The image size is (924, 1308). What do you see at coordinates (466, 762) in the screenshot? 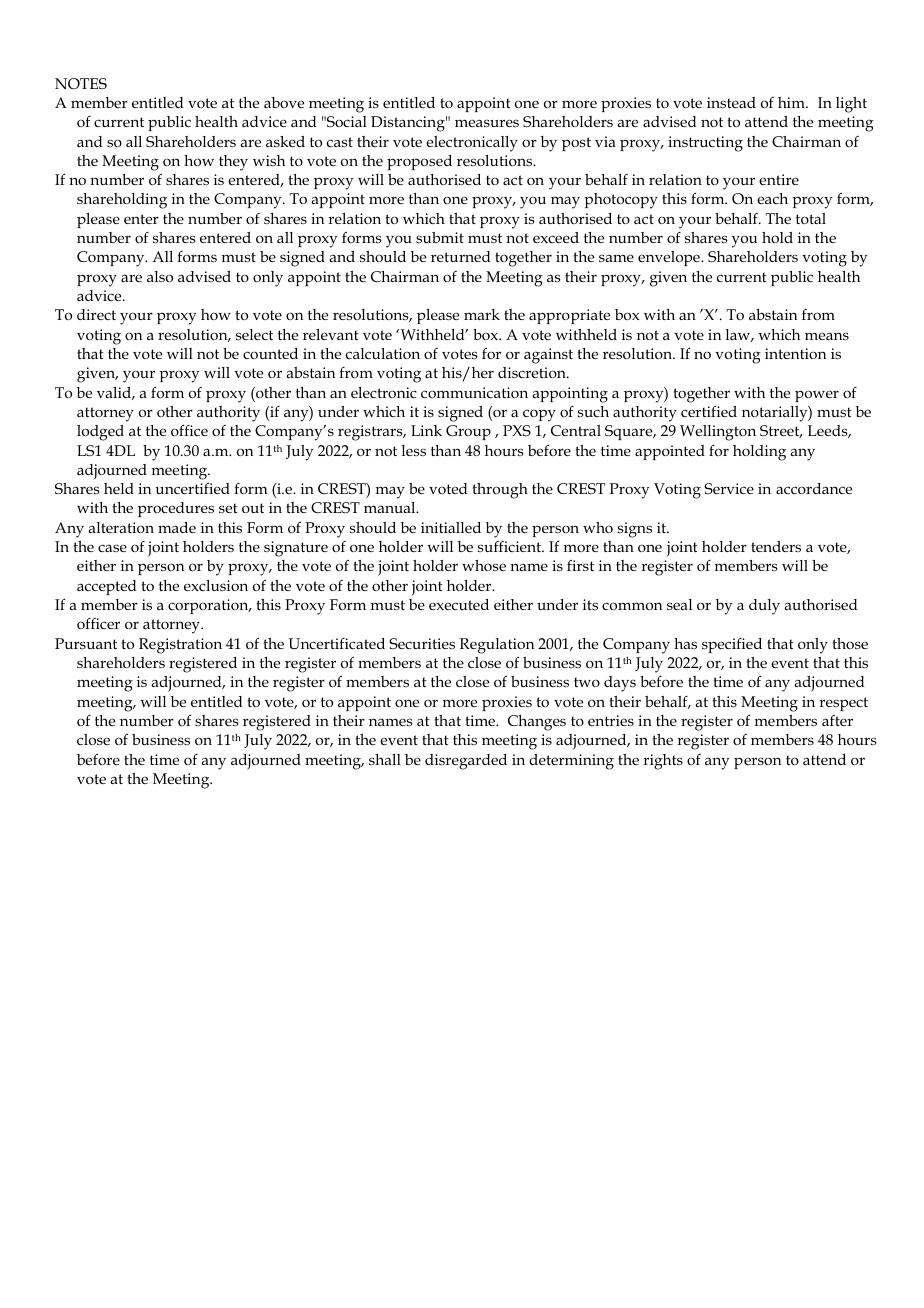
I see `disregarded` at bounding box center [466, 762].
